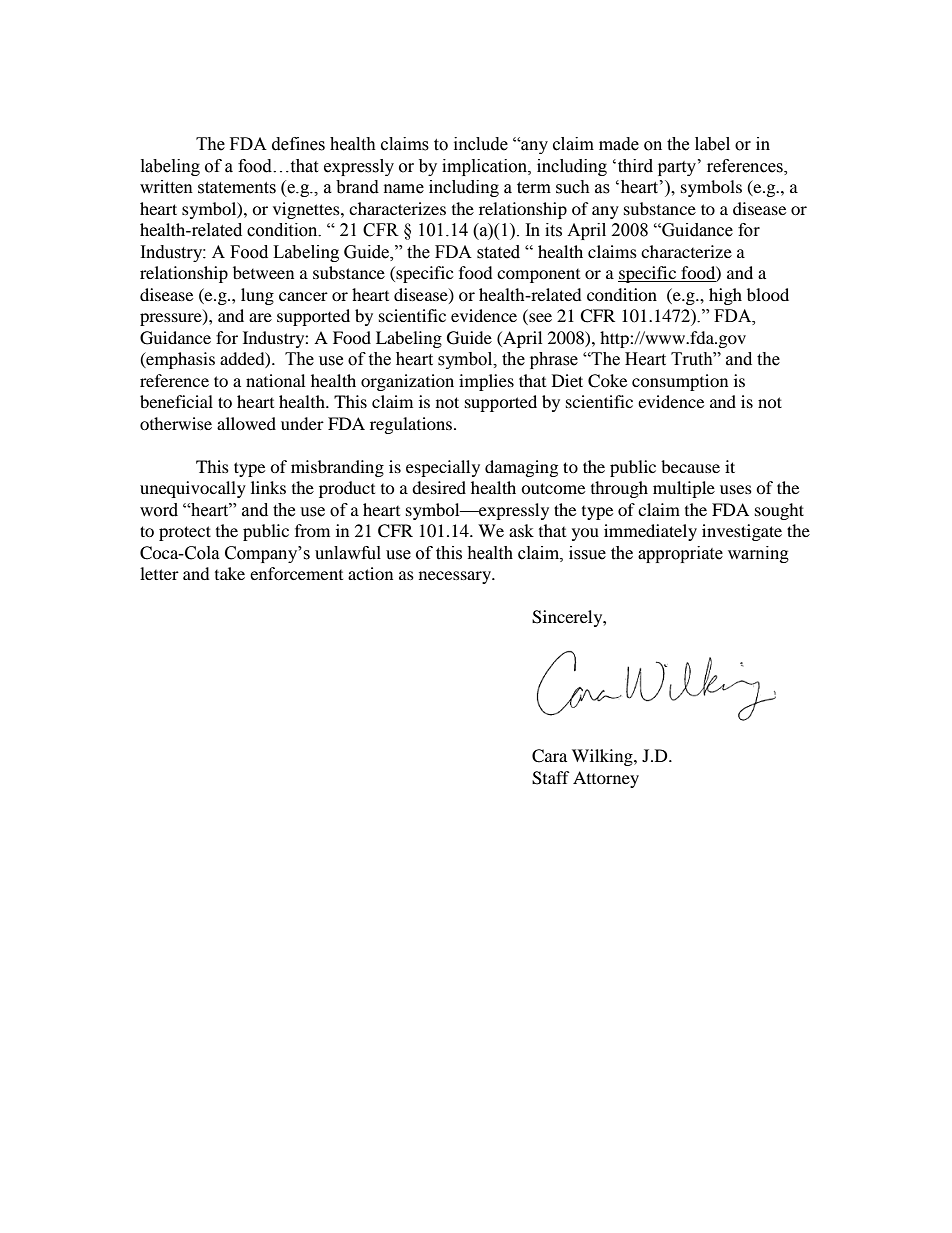 This page has height=1233, width=952. What do you see at coordinates (680, 382) in the page?
I see `consumption` at bounding box center [680, 382].
